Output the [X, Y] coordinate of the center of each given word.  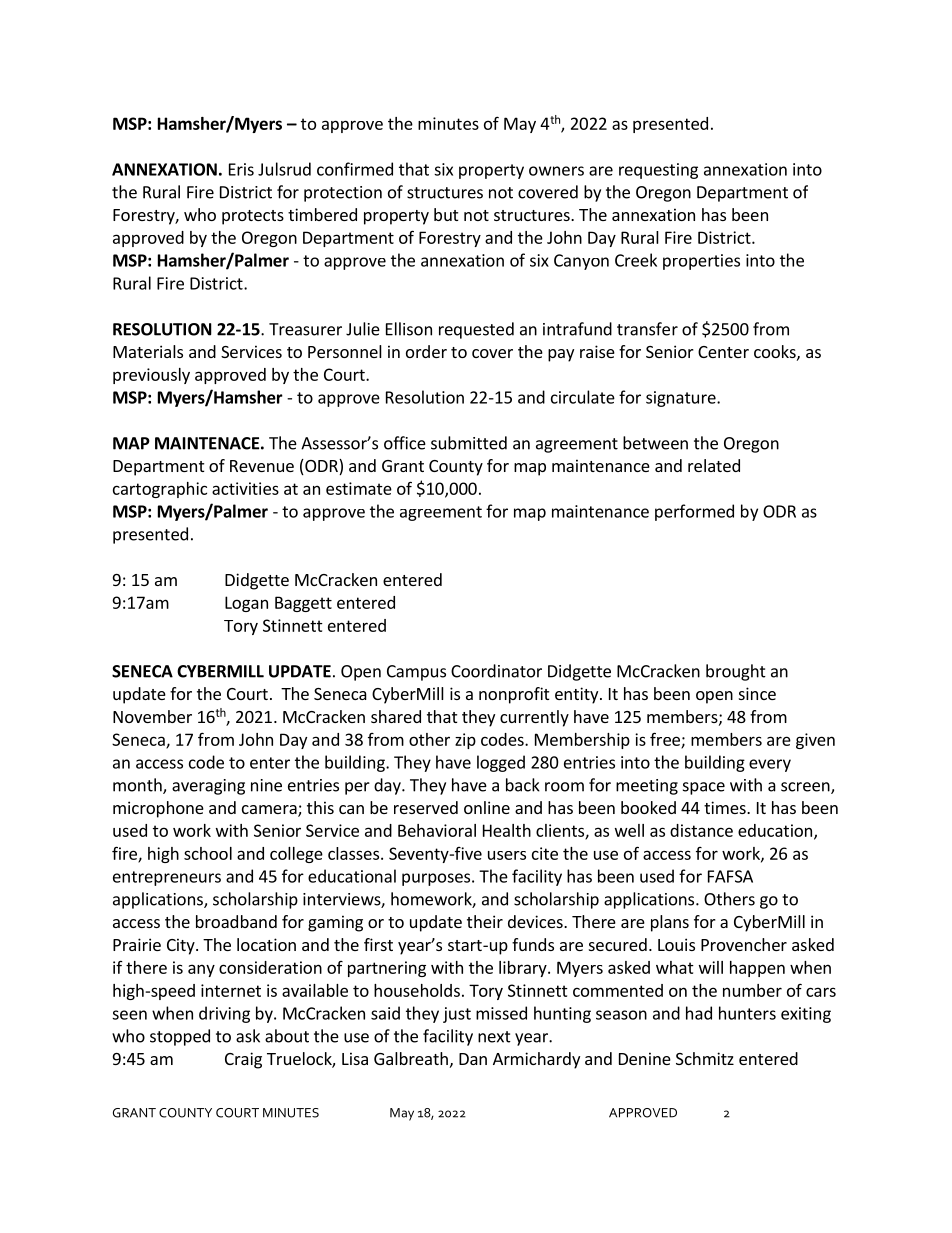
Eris [241, 169]
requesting [658, 171]
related [714, 465]
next [494, 1037]
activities [245, 488]
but [446, 214]
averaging [208, 787]
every [770, 765]
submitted [469, 443]
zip [465, 741]
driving [224, 1014]
